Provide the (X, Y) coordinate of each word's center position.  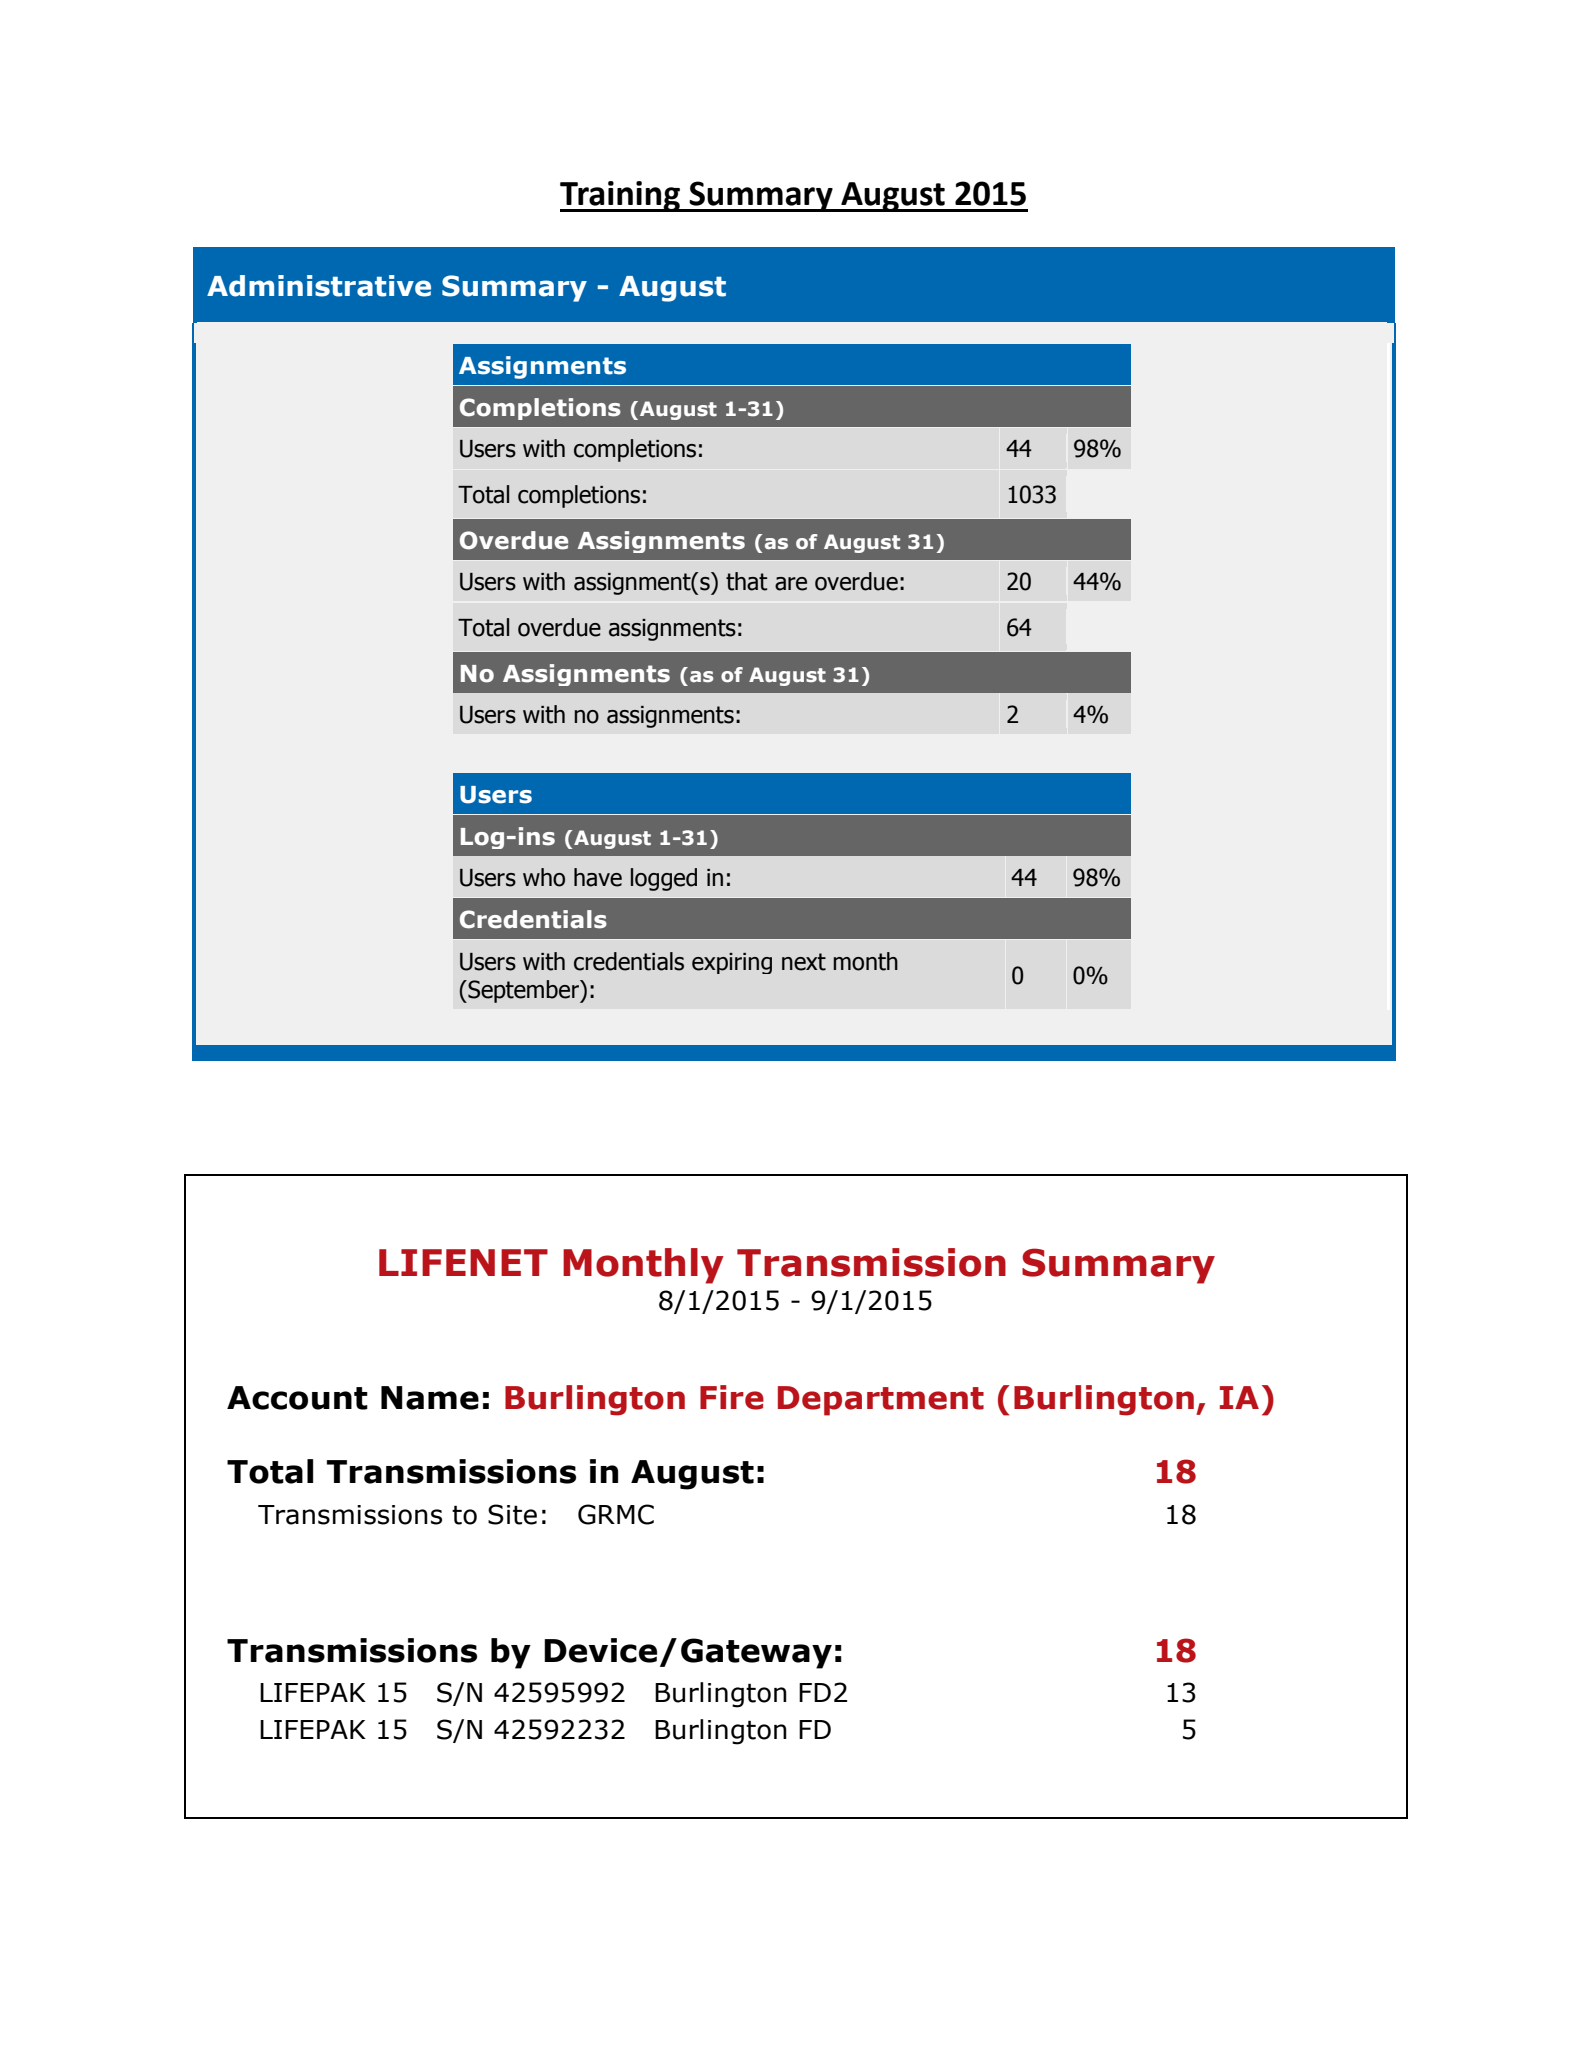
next (804, 962)
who (544, 877)
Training (621, 196)
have (598, 877)
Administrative (319, 286)
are (791, 584)
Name (430, 1398)
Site (512, 1514)
